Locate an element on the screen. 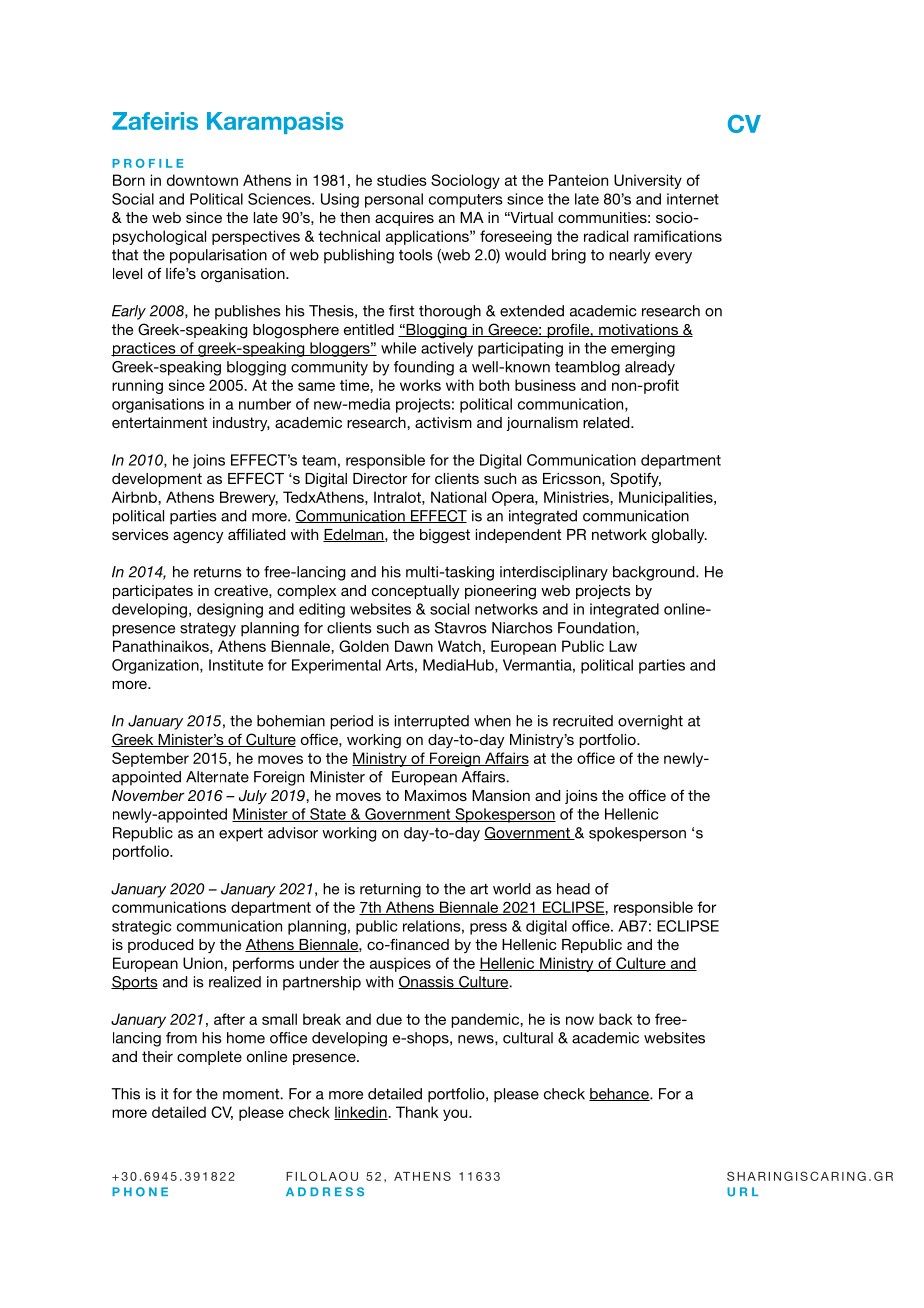 The height and width of the screenshot is (1308, 924). Union is located at coordinates (204, 963).
